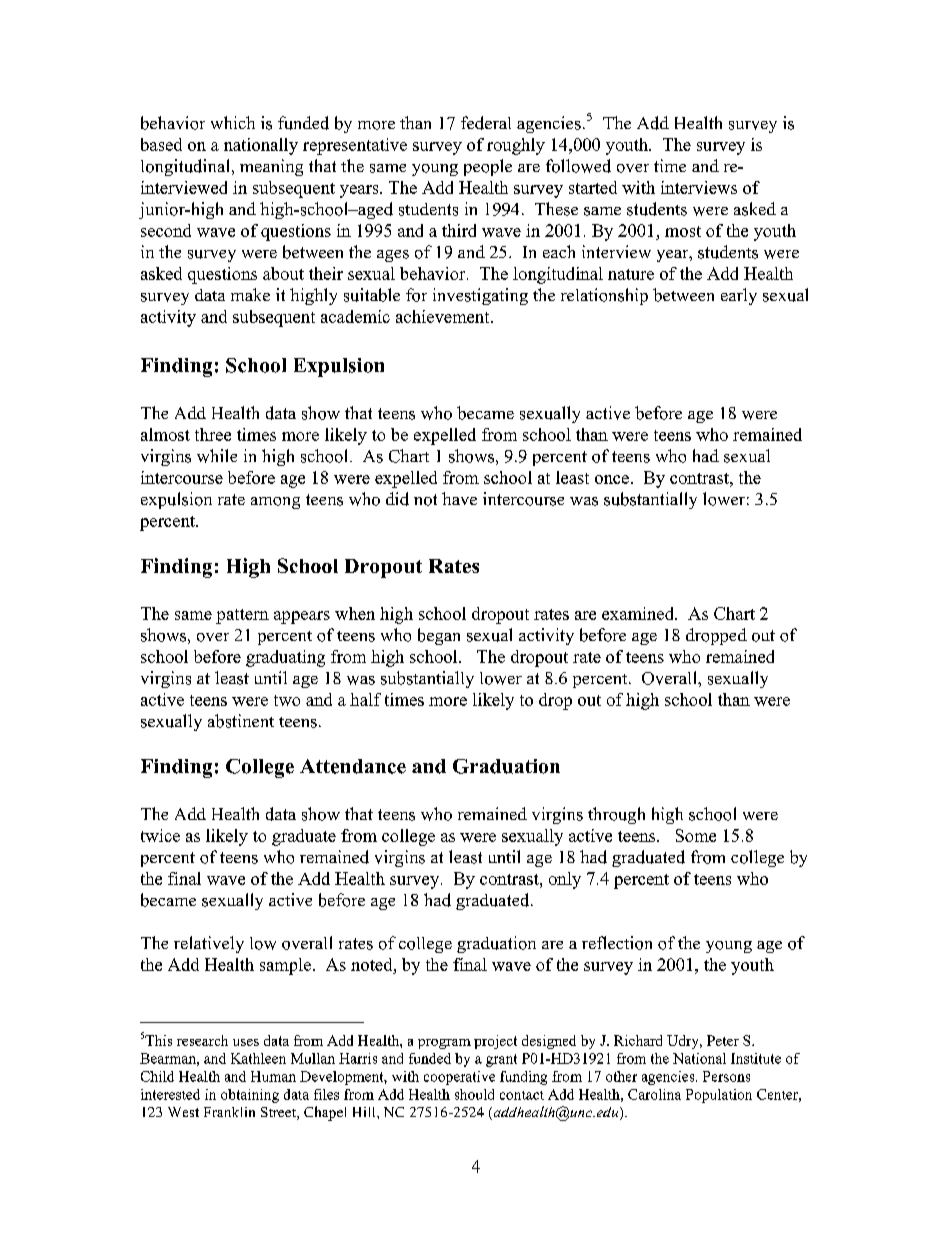 This image has height=1233, width=952. Describe the element at coordinates (209, 944) in the image. I see `relatively` at that location.
